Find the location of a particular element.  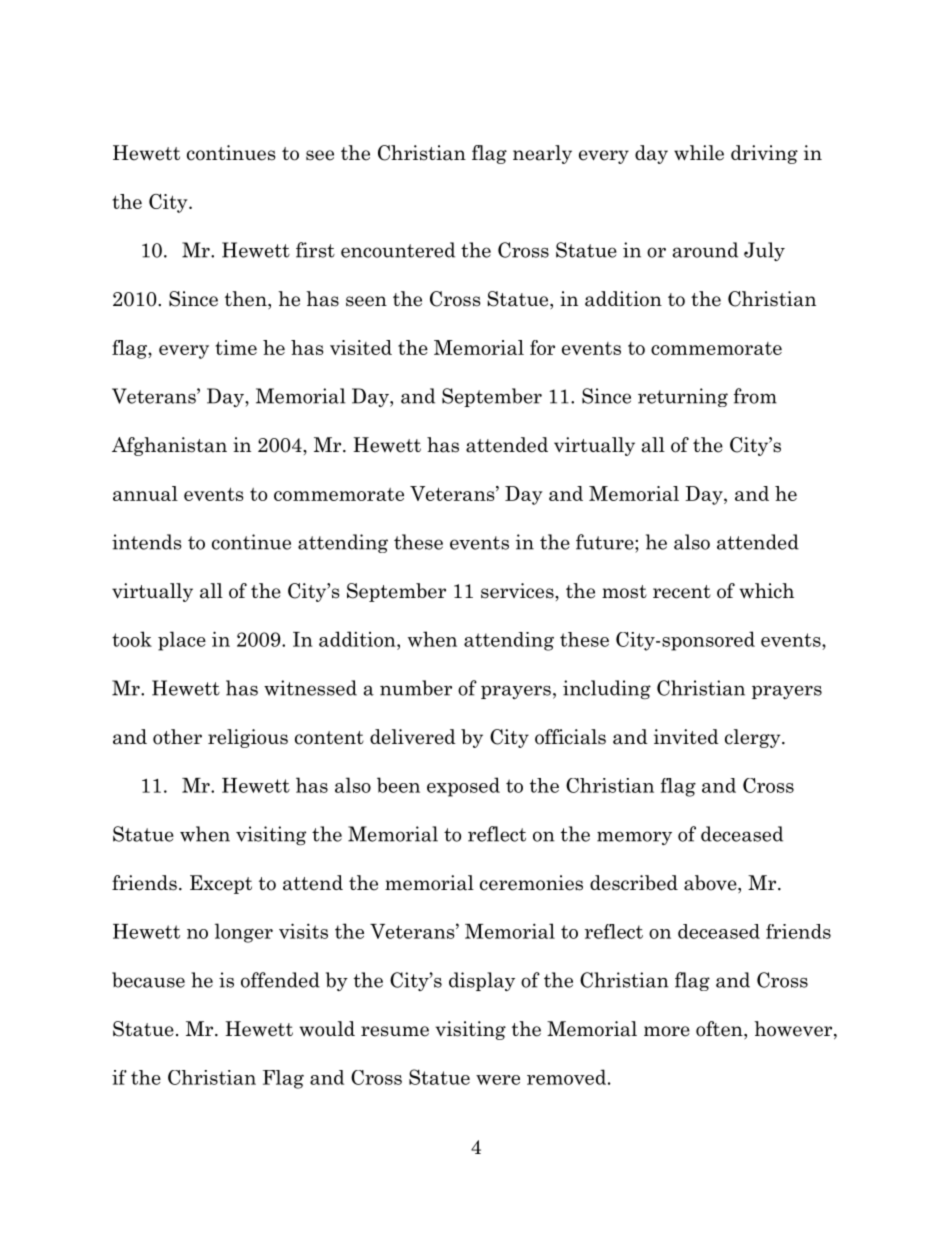

time is located at coordinates (236, 347).
